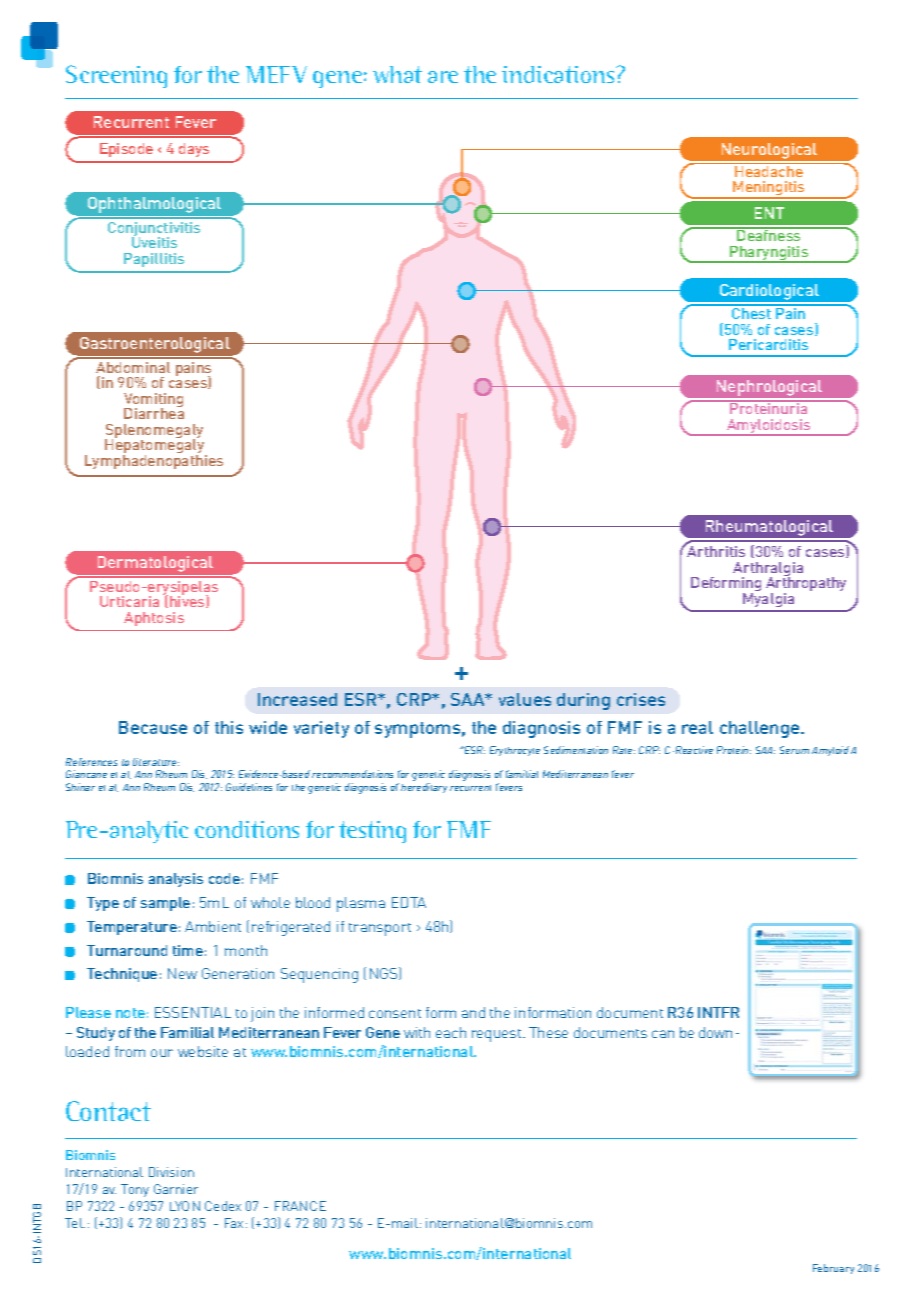 The width and height of the image is (924, 1308). What do you see at coordinates (185, 1206) in the image?
I see `LYON` at bounding box center [185, 1206].
